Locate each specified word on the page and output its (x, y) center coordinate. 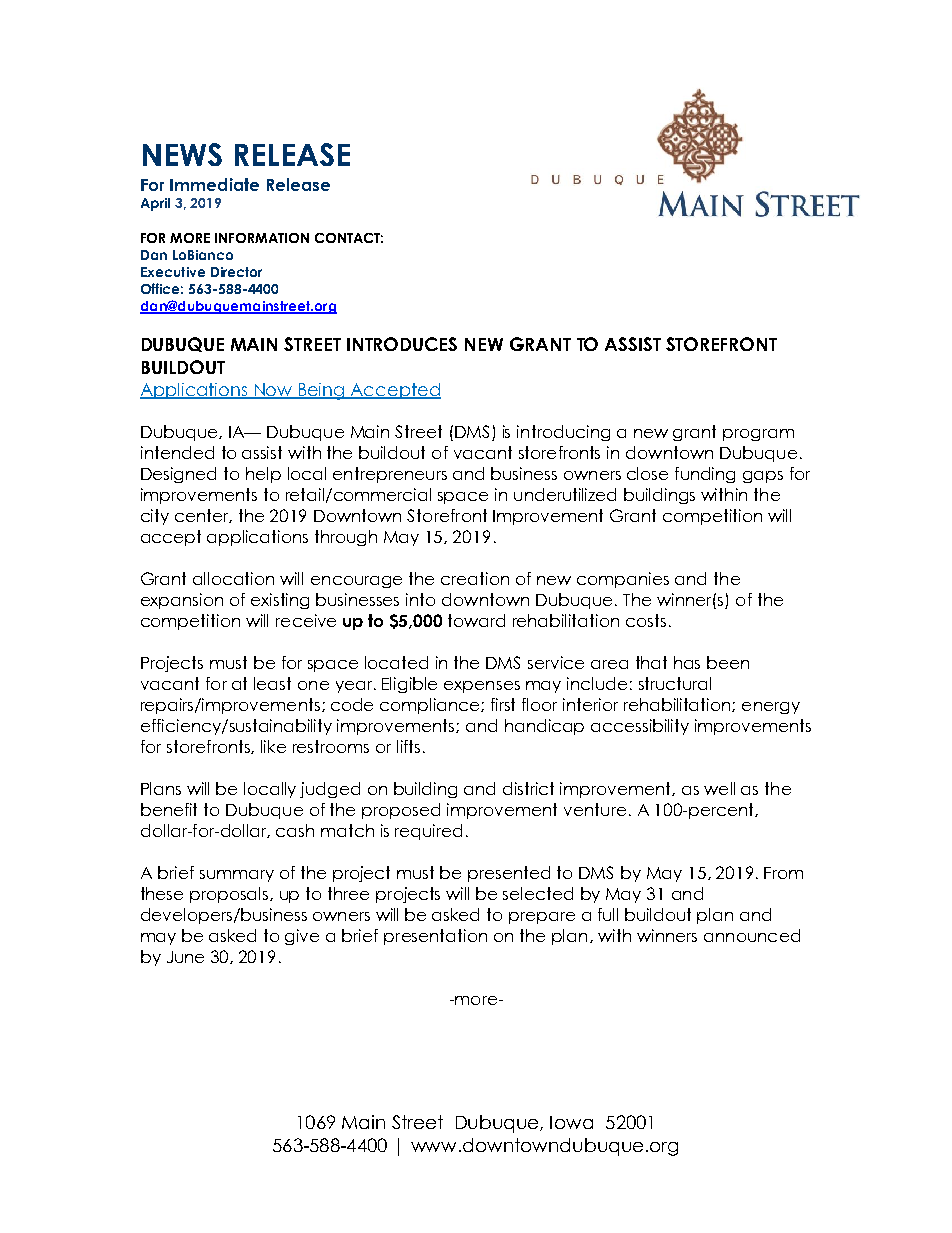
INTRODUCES (402, 344)
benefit (169, 809)
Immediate (214, 184)
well (719, 788)
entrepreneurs (390, 475)
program (758, 435)
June (185, 957)
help (263, 475)
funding (705, 475)
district (528, 788)
